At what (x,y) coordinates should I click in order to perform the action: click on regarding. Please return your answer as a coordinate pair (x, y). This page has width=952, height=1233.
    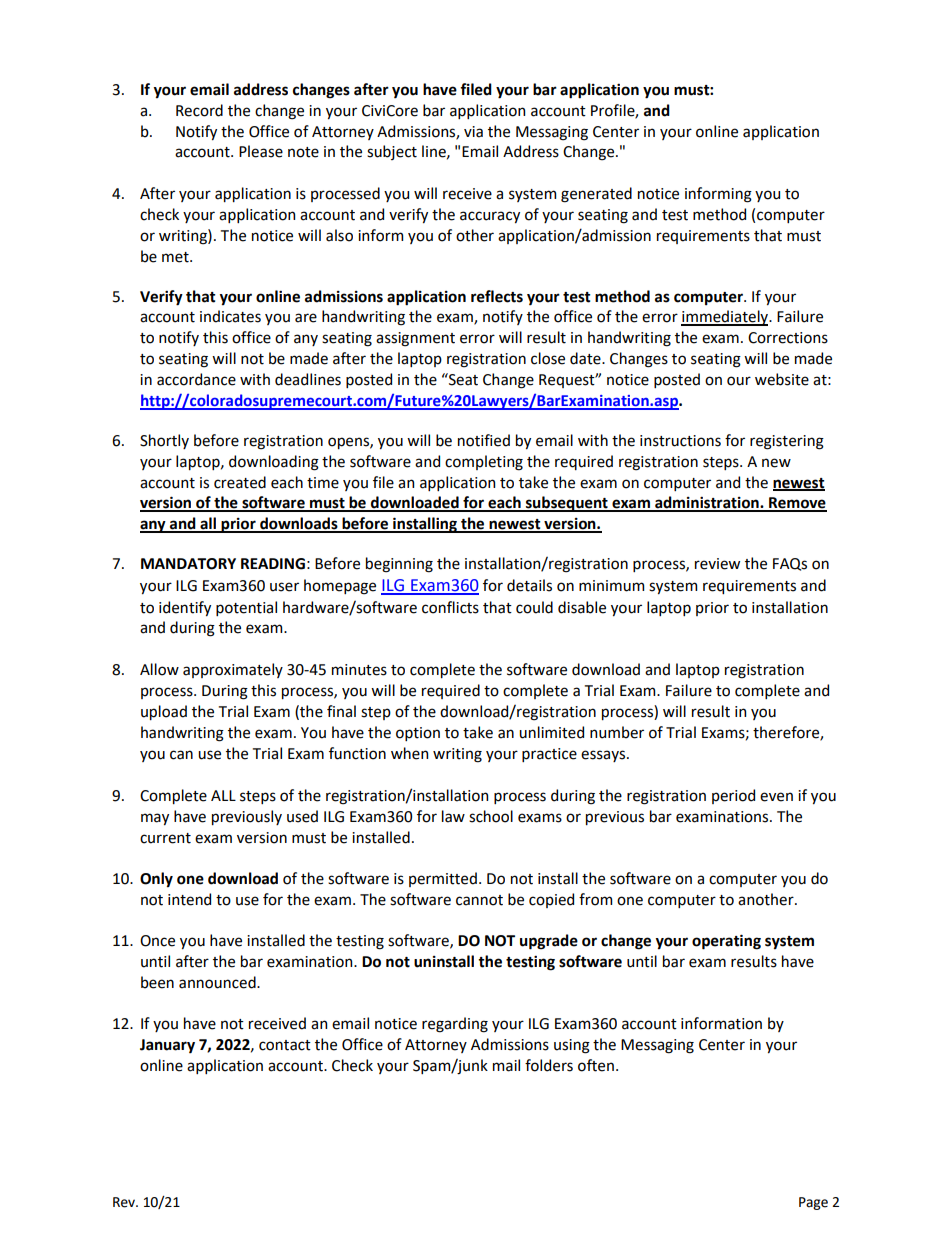
    Looking at the image, I should click on (455, 1025).
